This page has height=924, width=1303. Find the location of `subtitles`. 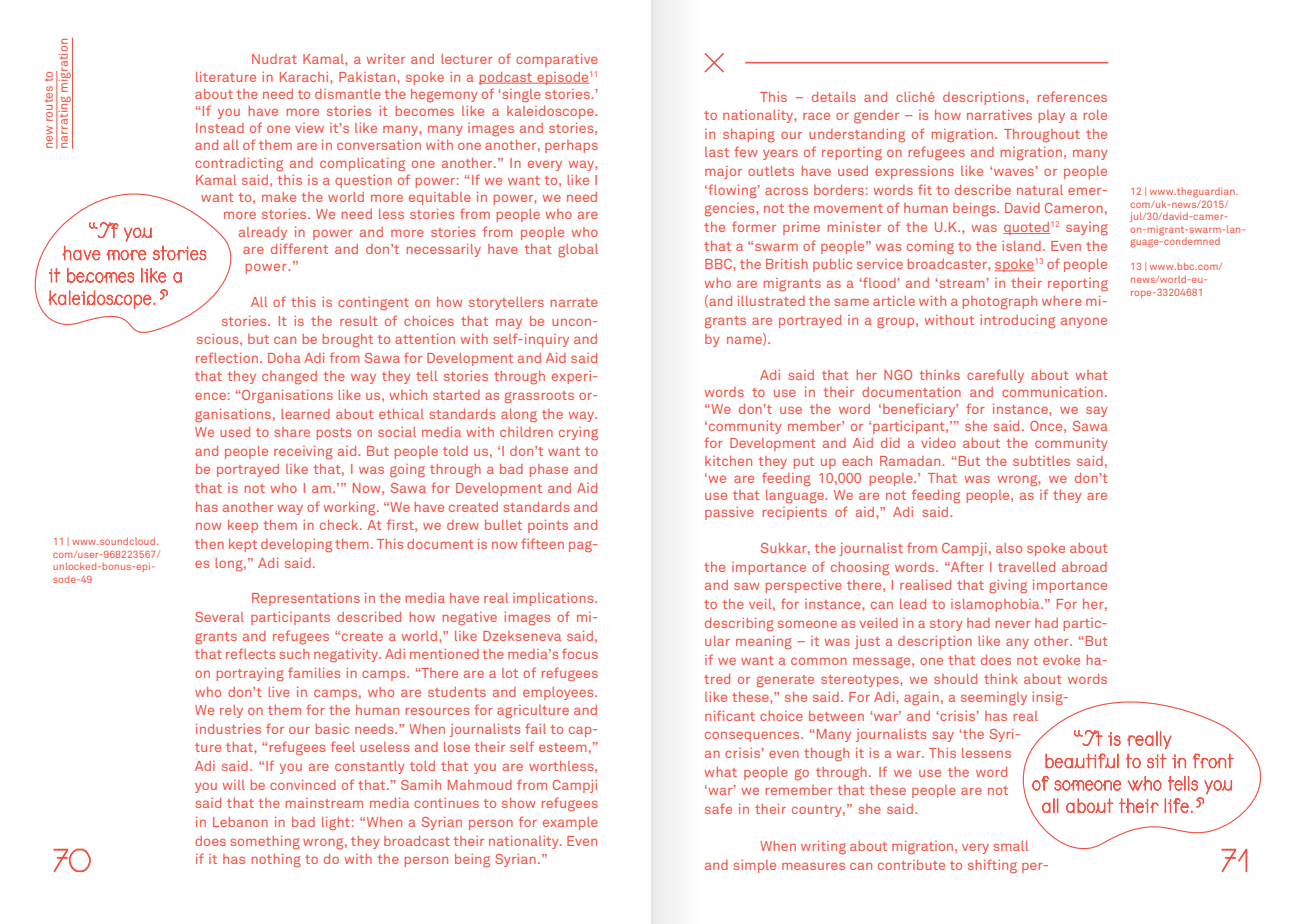

subtitles is located at coordinates (1041, 461).
